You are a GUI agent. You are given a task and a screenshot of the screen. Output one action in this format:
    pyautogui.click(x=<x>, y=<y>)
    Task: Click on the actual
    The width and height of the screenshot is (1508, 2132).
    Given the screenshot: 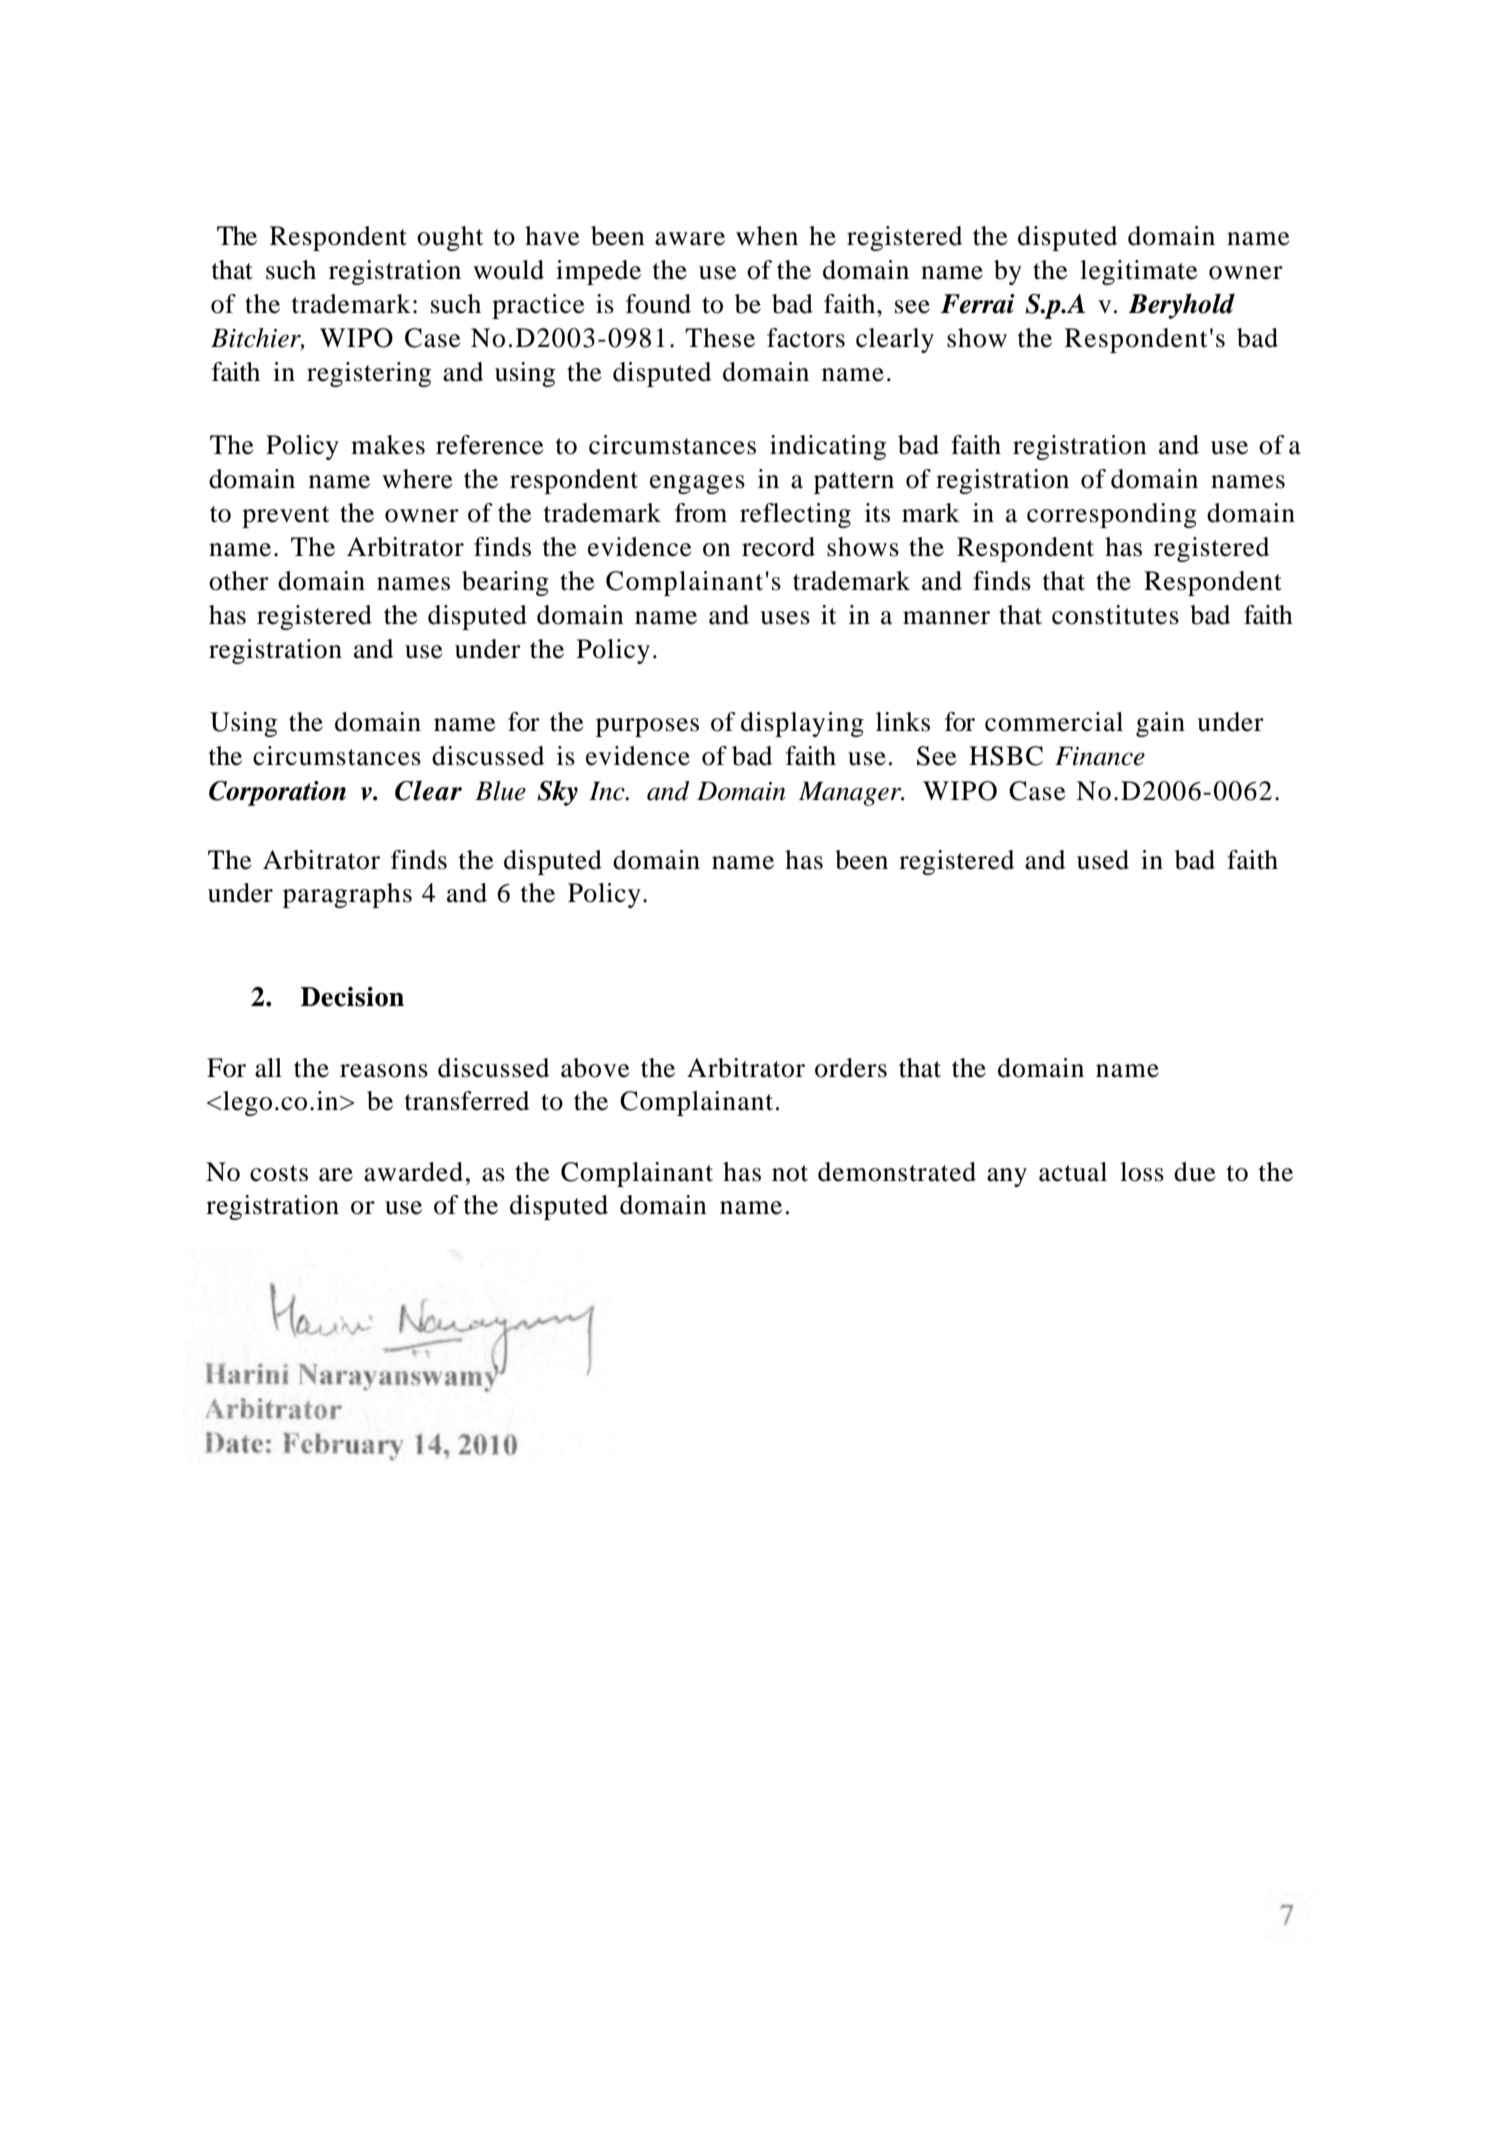 What is the action you would take?
    pyautogui.click(x=1073, y=1172)
